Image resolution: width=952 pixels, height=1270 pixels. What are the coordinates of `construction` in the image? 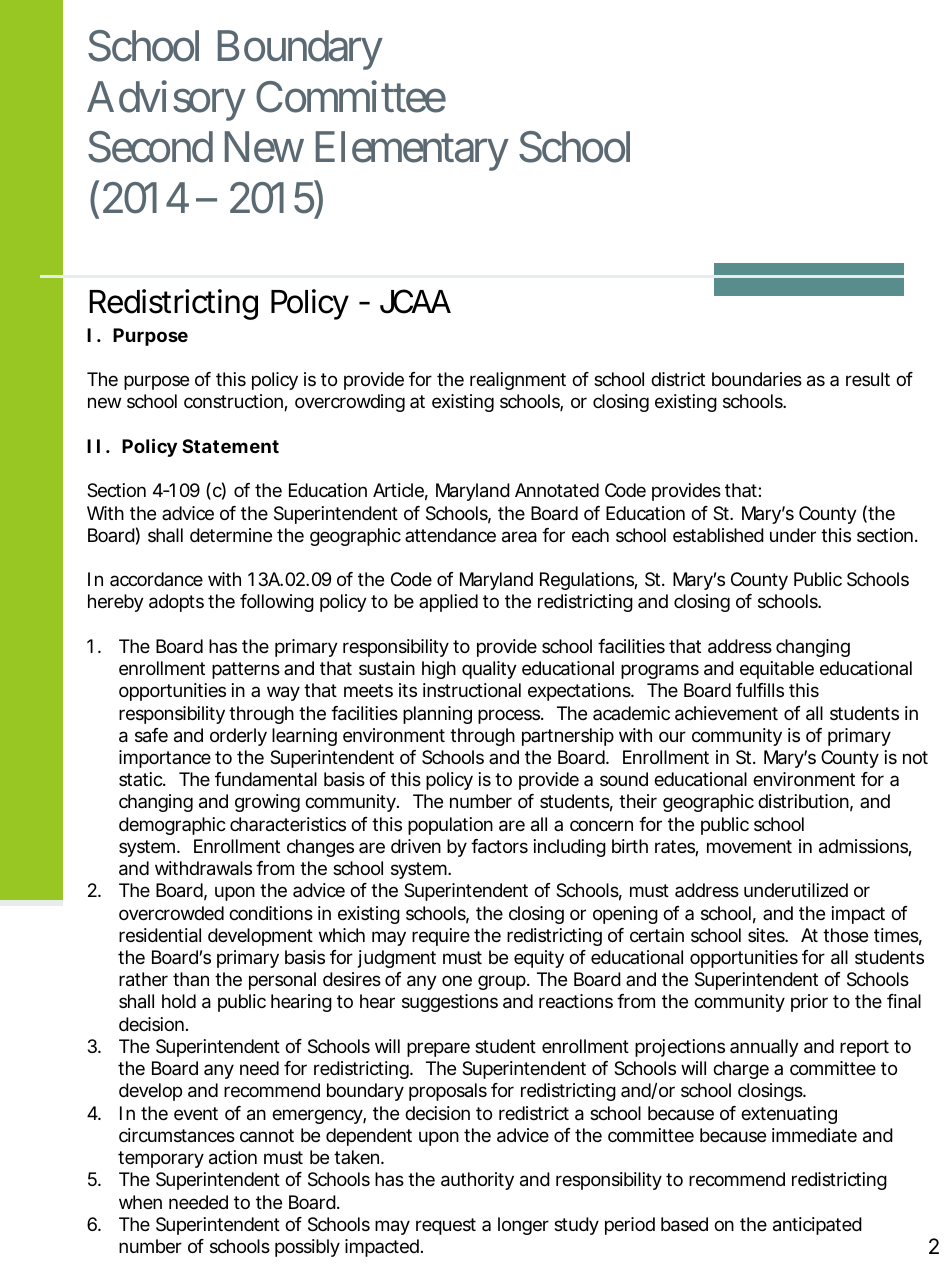 It's located at (234, 402).
